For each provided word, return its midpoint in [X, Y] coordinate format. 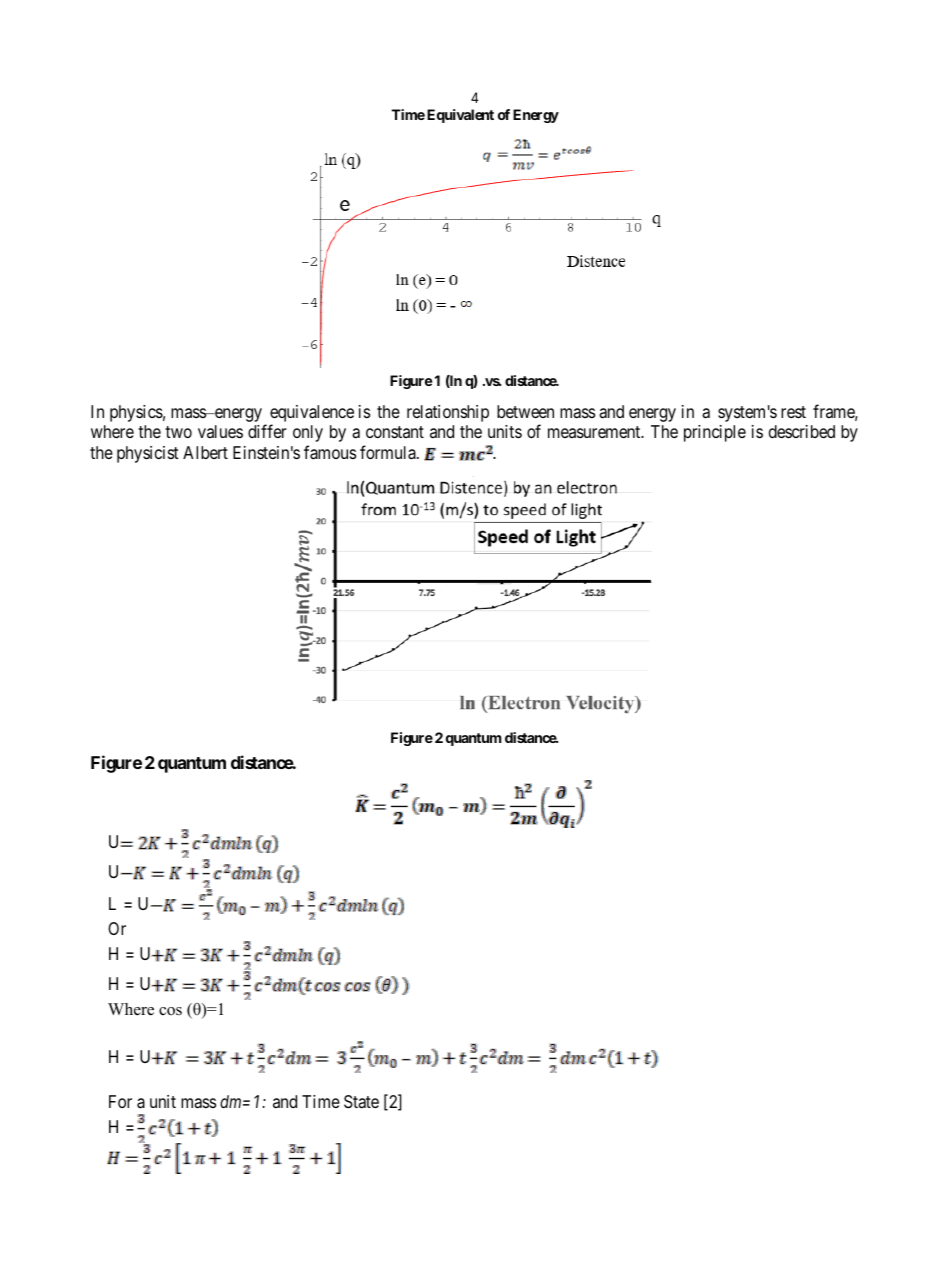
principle [715, 433]
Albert [205, 452]
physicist [148, 454]
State [361, 1102]
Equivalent [460, 116]
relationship [448, 413]
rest [793, 412]
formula [389, 452]
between [525, 411]
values [220, 431]
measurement [595, 432]
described [802, 431]
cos [170, 1011]
